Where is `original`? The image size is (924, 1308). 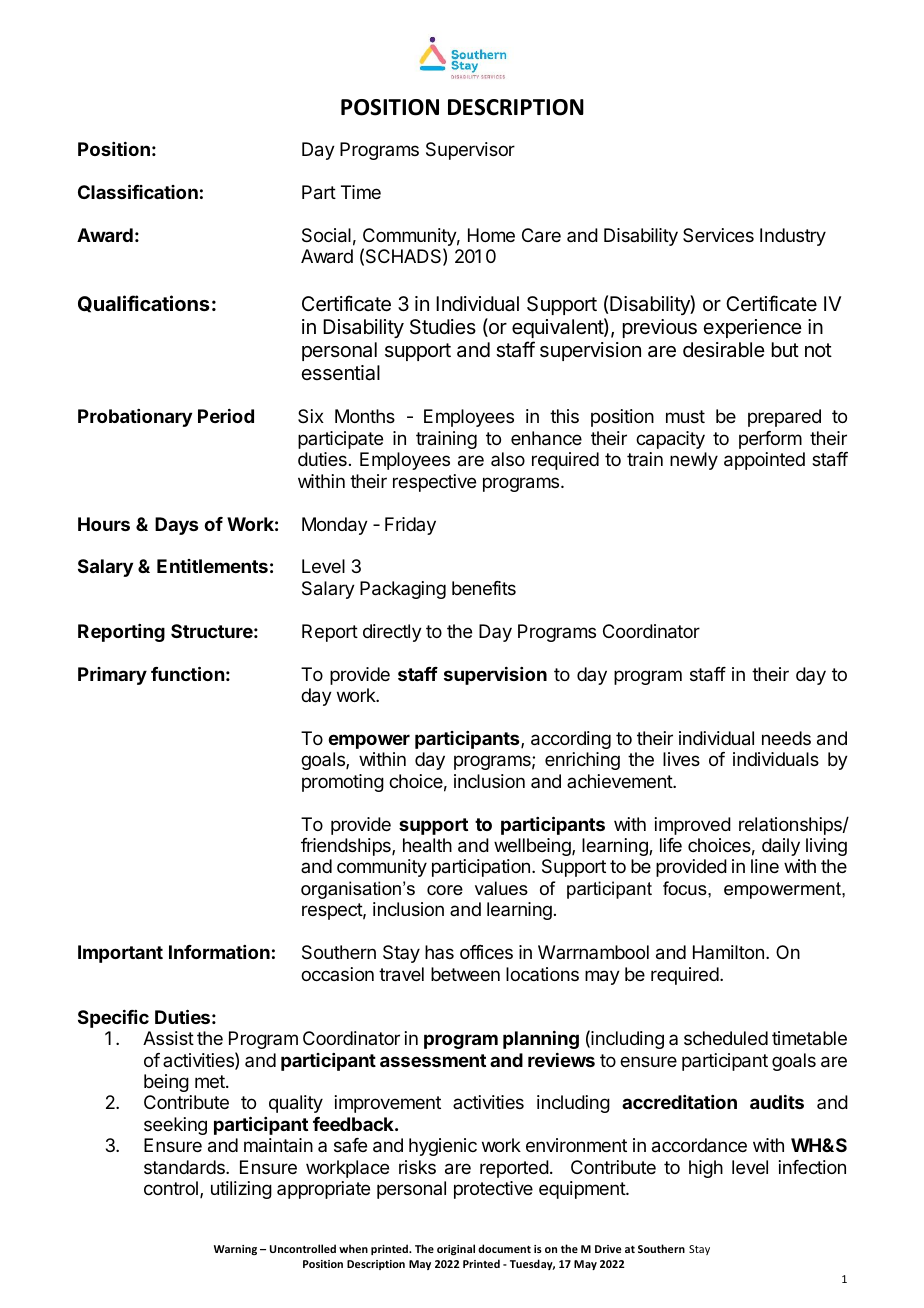
original is located at coordinates (456, 1249).
